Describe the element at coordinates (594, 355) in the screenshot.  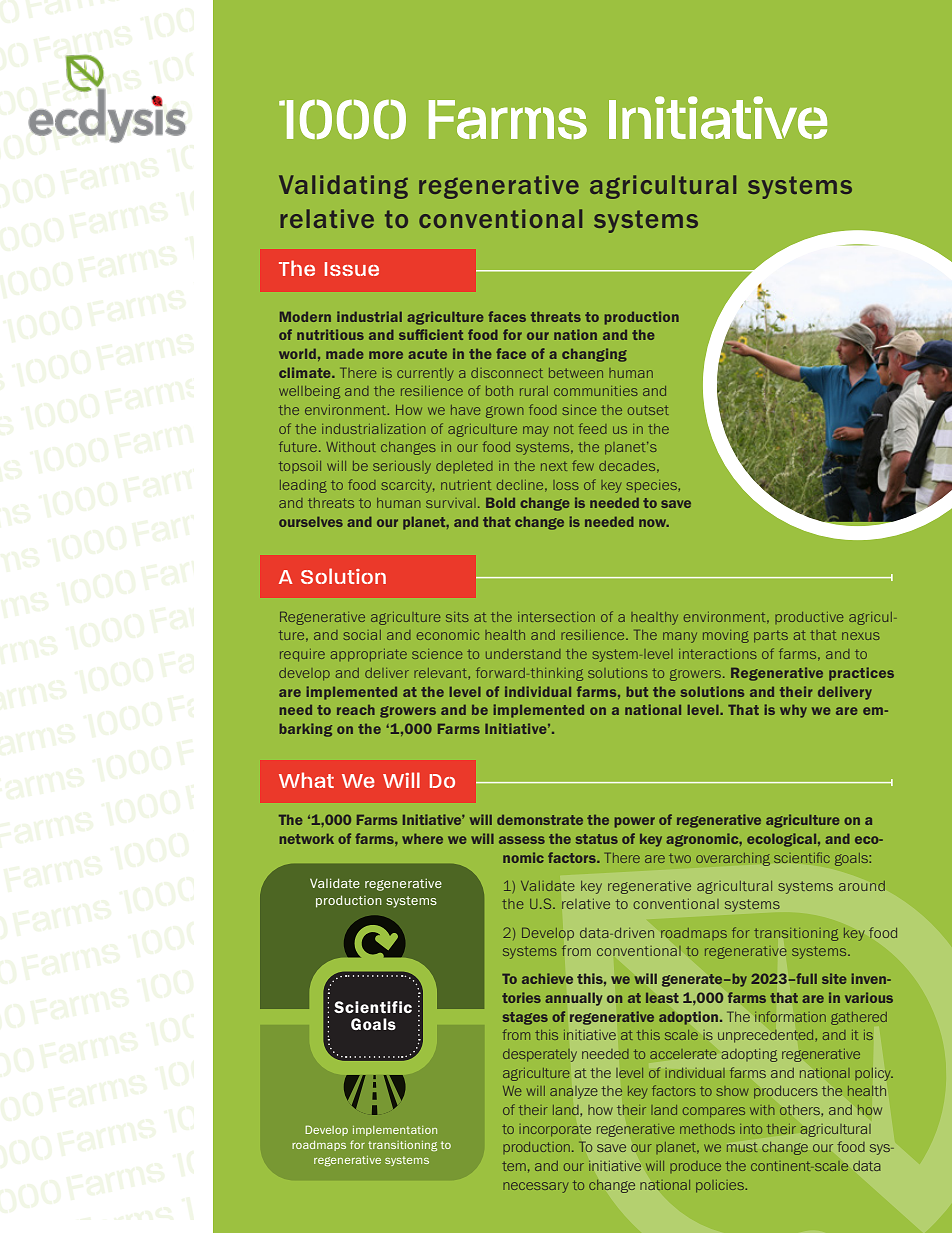
I see `changing` at that location.
